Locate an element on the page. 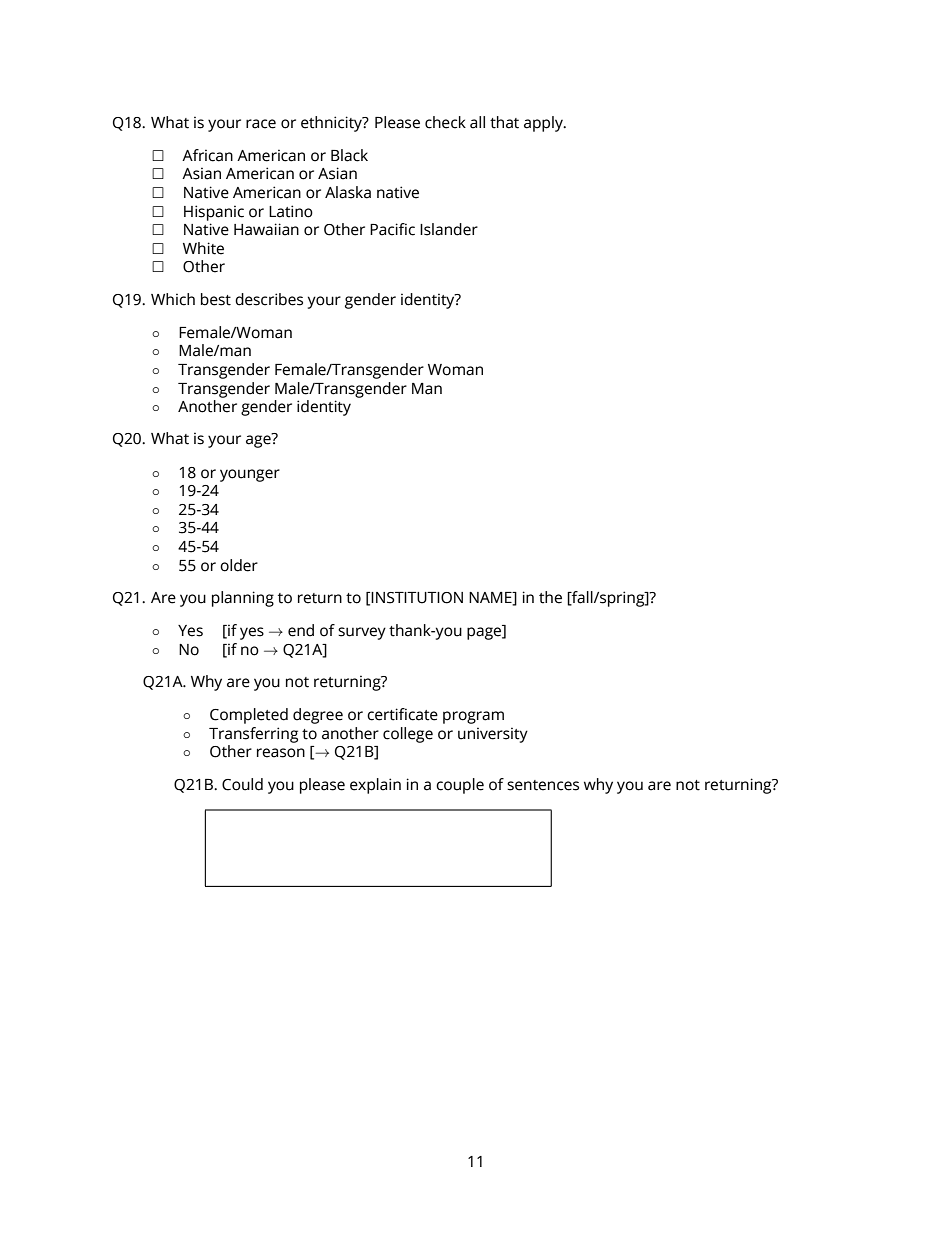 Image resolution: width=952 pixels, height=1233 pixels. White is located at coordinates (203, 248).
